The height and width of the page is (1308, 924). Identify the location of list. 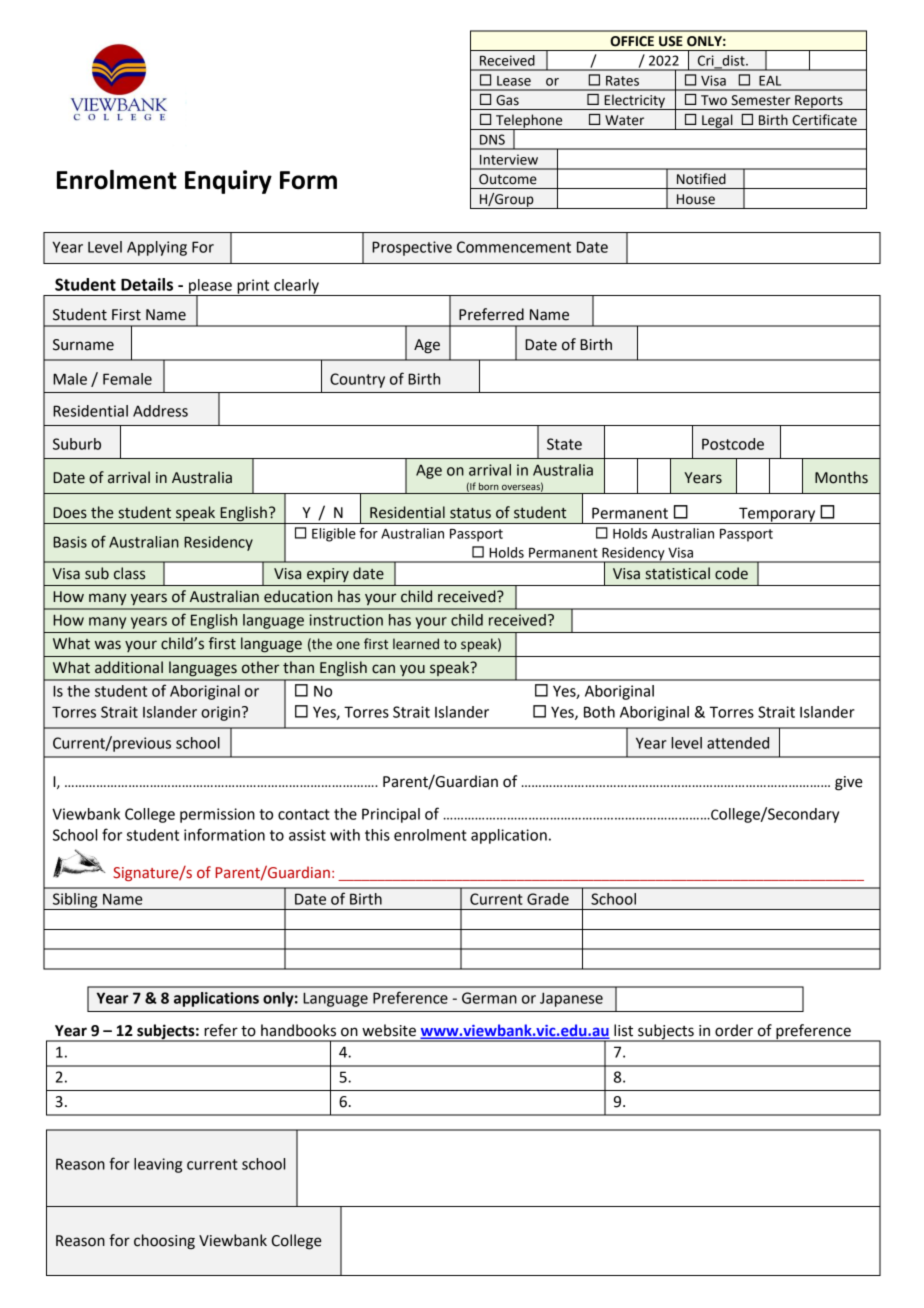
(623, 1030).
